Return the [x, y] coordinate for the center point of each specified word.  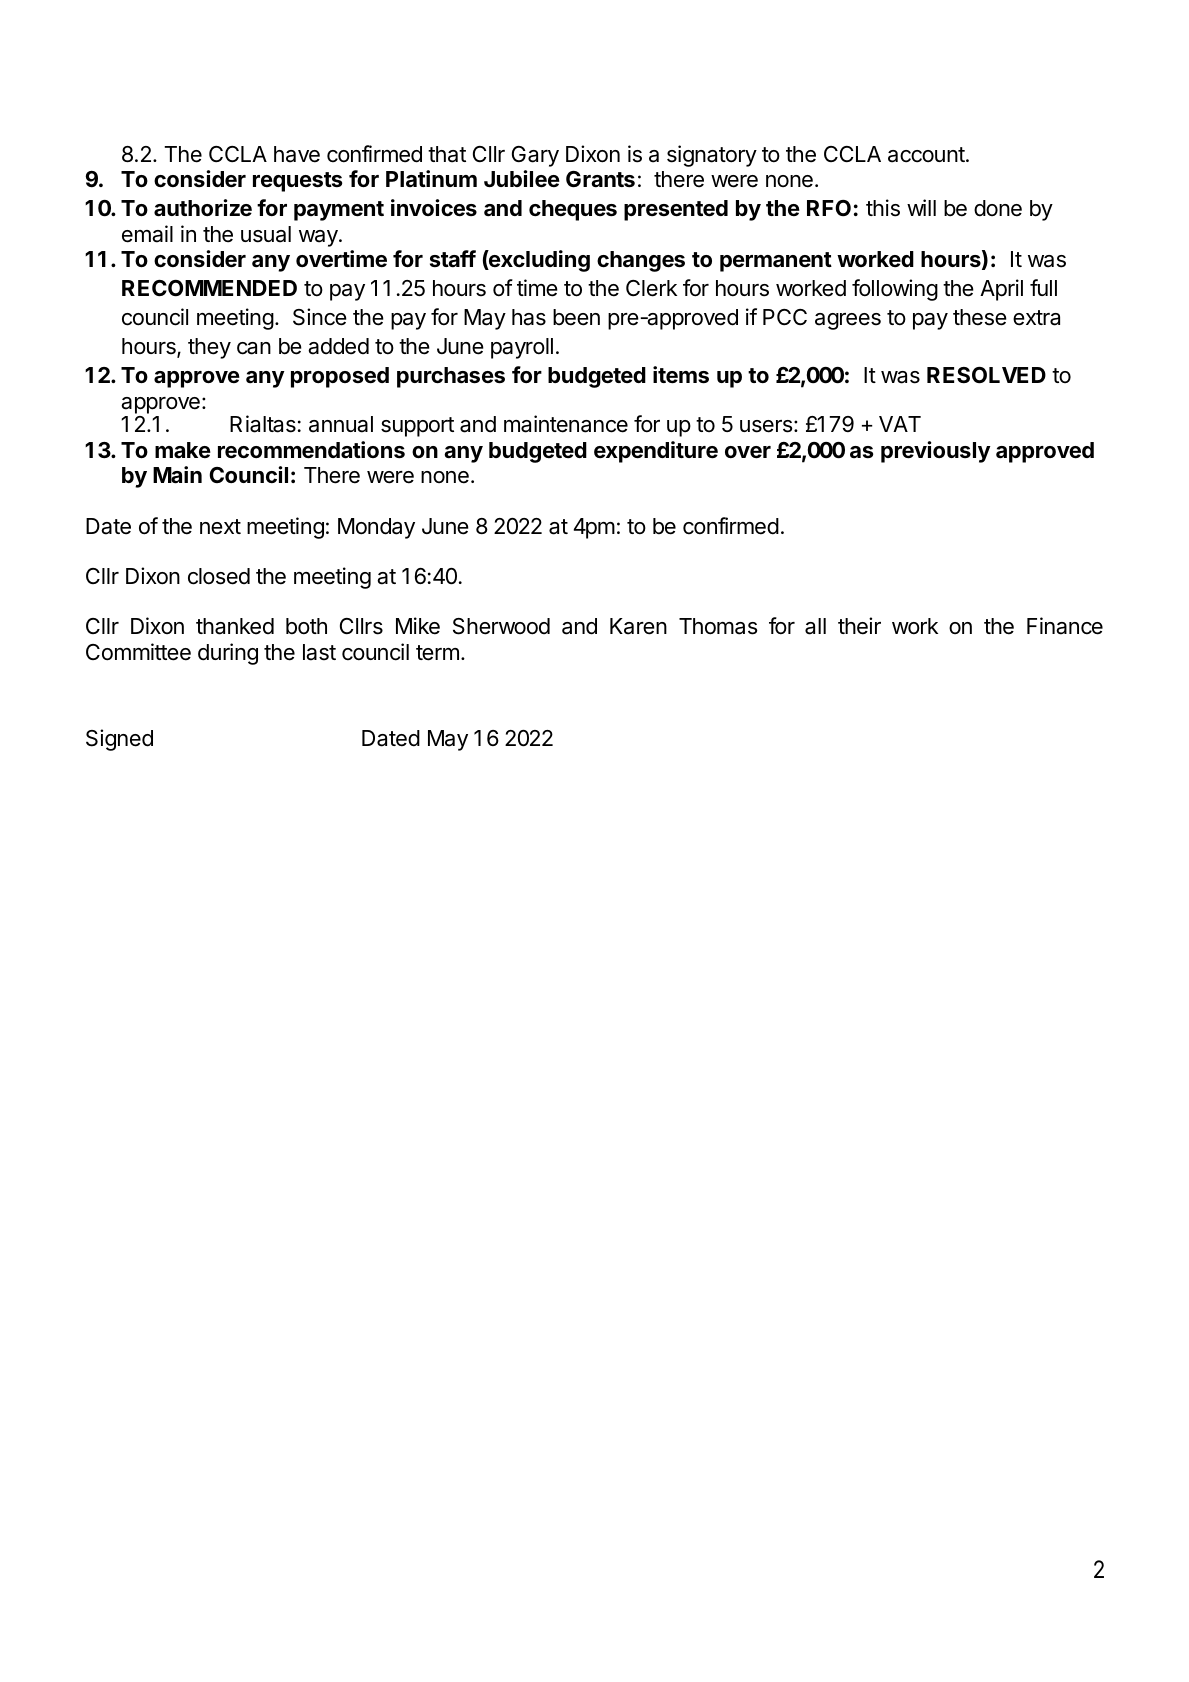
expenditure [656, 452]
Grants [600, 179]
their [859, 626]
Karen [638, 626]
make [183, 450]
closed [219, 576]
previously [936, 452]
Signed [119, 740]
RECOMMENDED [209, 288]
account [927, 155]
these [980, 317]
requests [297, 182]
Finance [1065, 626]
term [437, 653]
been [576, 317]
